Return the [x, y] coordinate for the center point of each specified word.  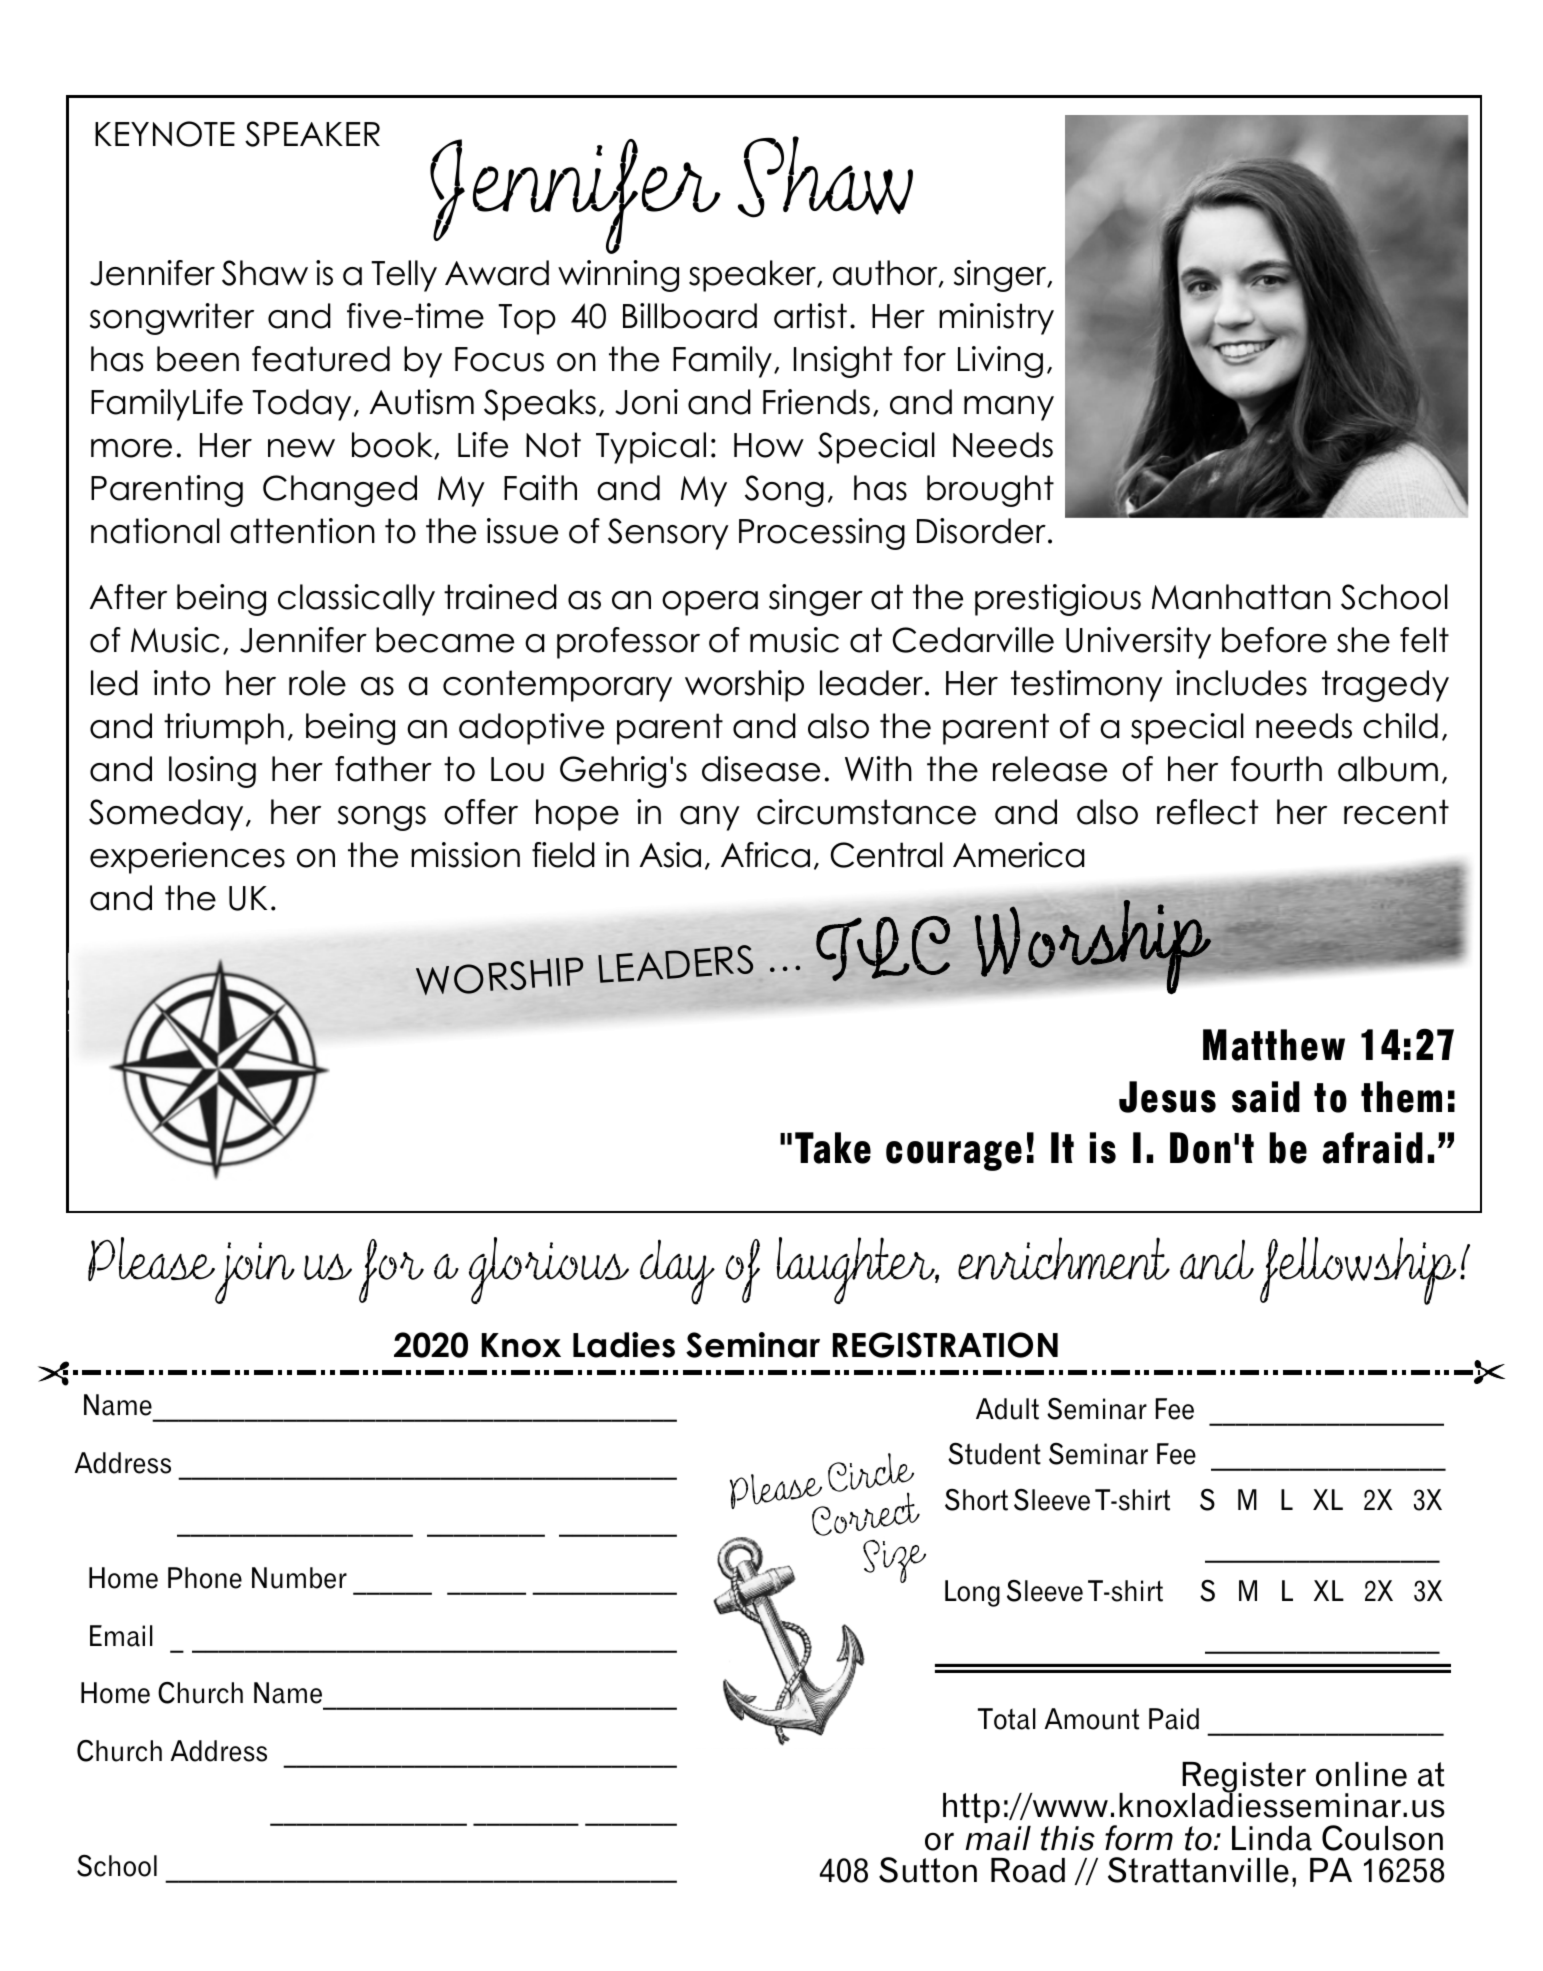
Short [976, 1500]
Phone [205, 1578]
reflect [1207, 812]
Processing [822, 534]
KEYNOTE [165, 134]
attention [302, 531]
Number [299, 1578]
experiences [187, 858]
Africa [765, 855]
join [254, 1273]
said [1266, 1097]
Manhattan [1241, 597]
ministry [996, 319]
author [886, 274]
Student [994, 1453]
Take [833, 1148]
